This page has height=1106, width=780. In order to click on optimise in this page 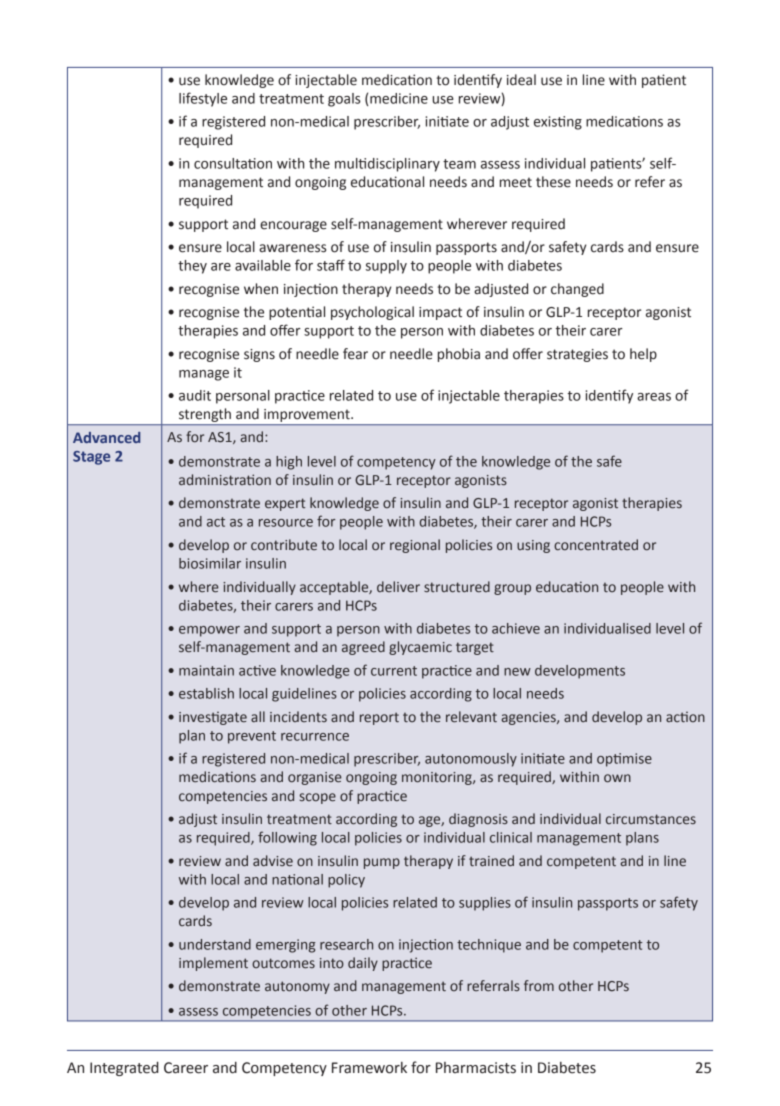, I will do `click(624, 760)`.
